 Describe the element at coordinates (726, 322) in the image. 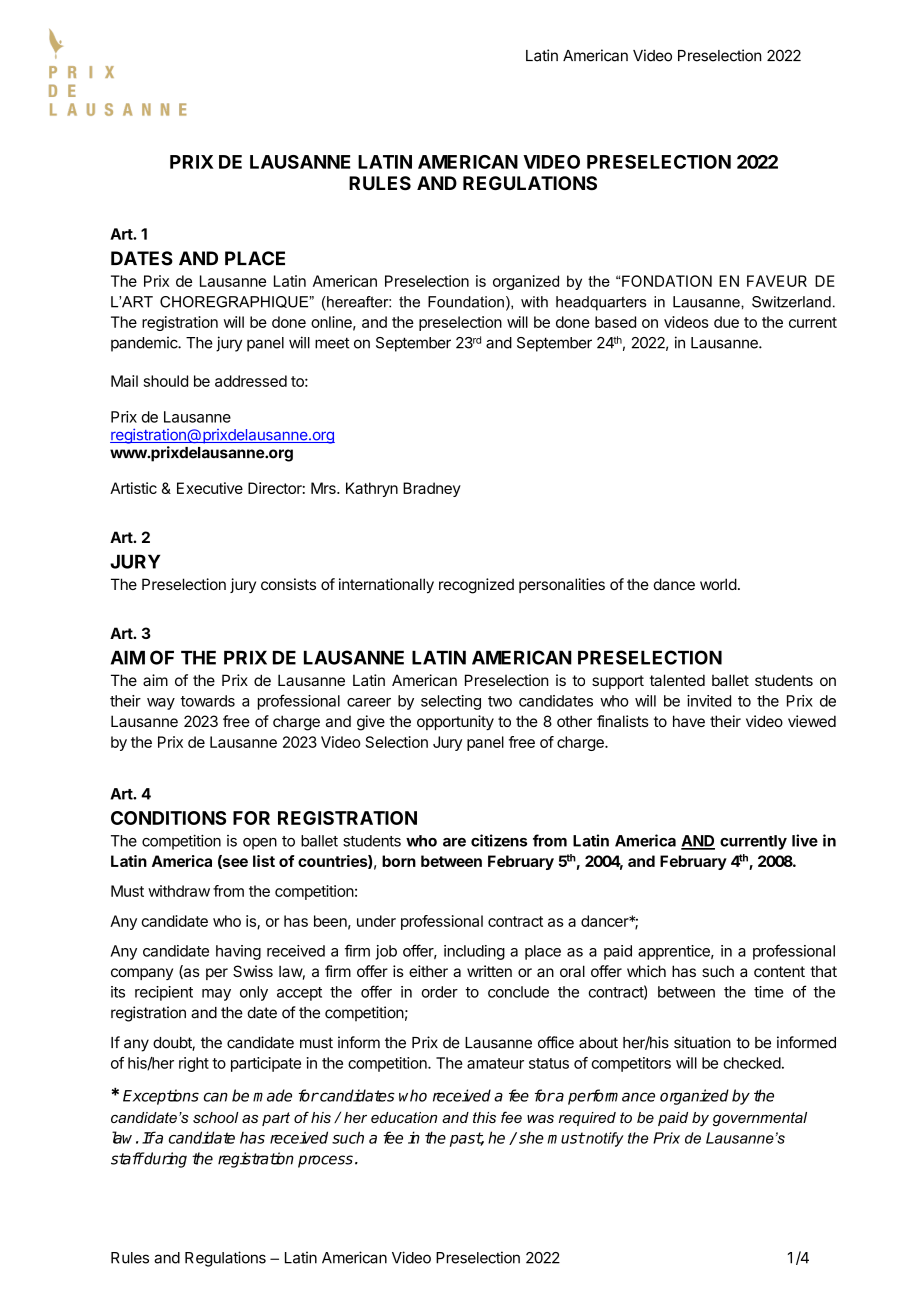

I see `due` at that location.
